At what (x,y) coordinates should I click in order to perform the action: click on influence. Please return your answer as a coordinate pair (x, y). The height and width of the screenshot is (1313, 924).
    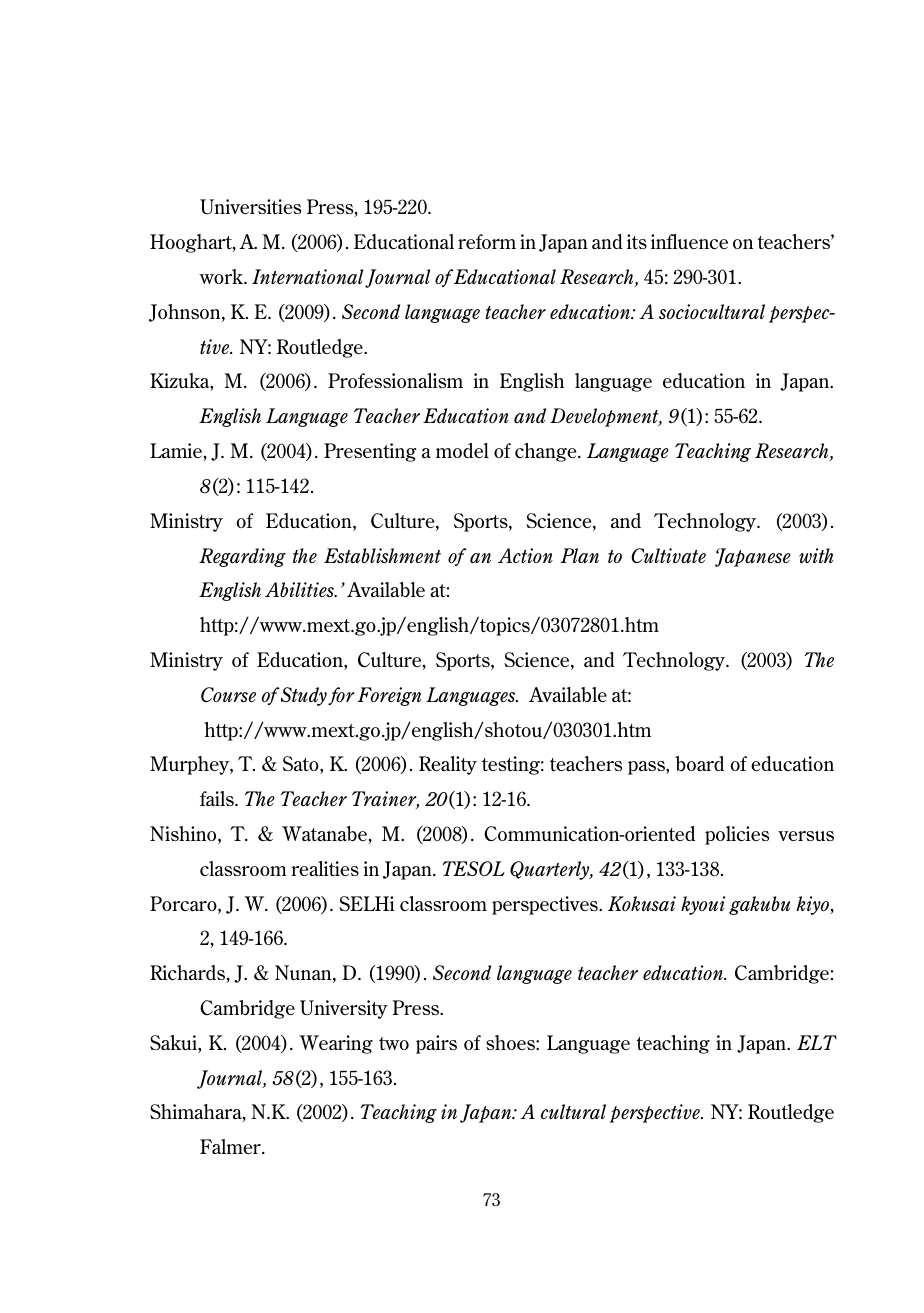
    Looking at the image, I should click on (689, 241).
